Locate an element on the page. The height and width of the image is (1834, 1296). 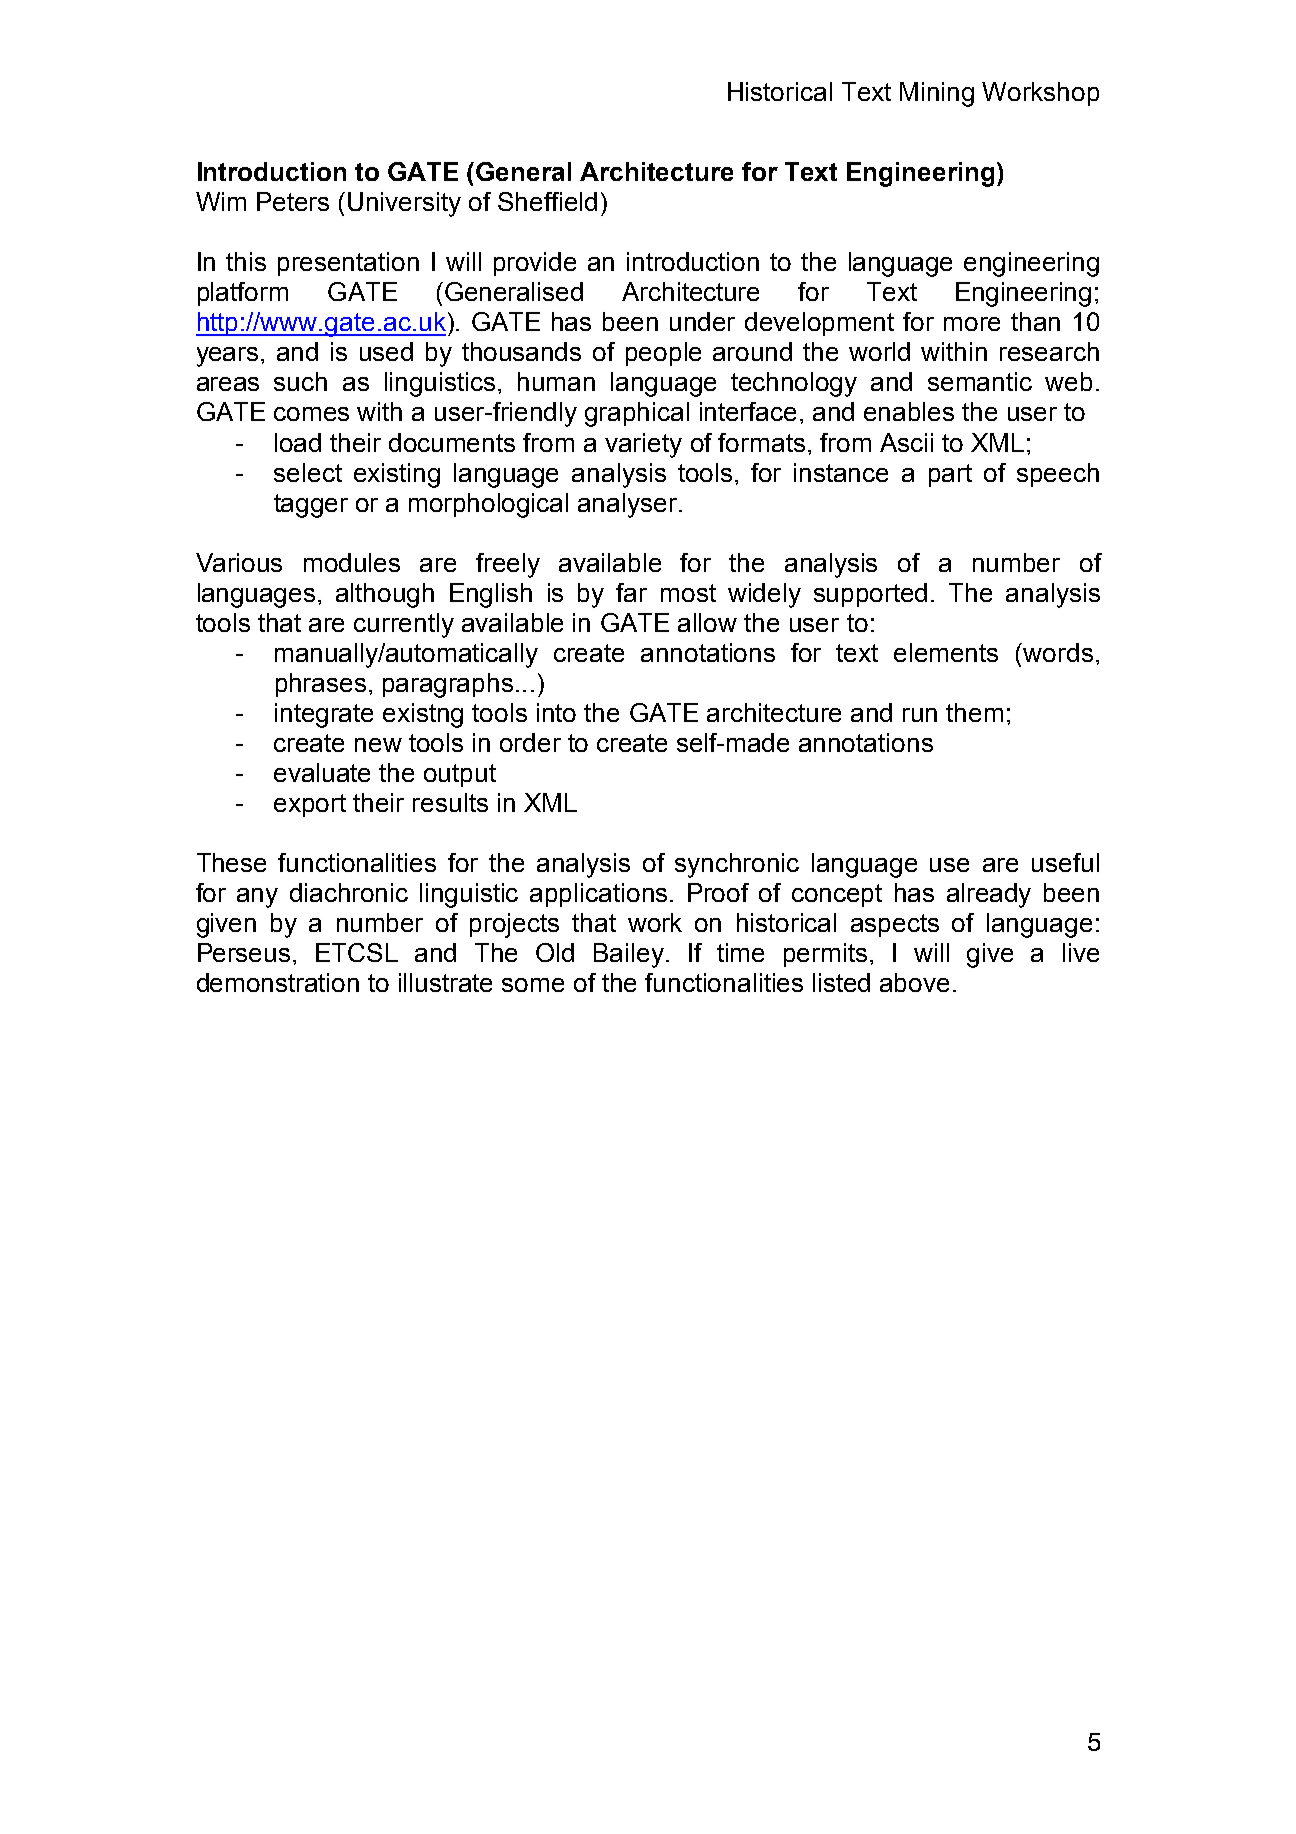
above is located at coordinates (914, 982).
